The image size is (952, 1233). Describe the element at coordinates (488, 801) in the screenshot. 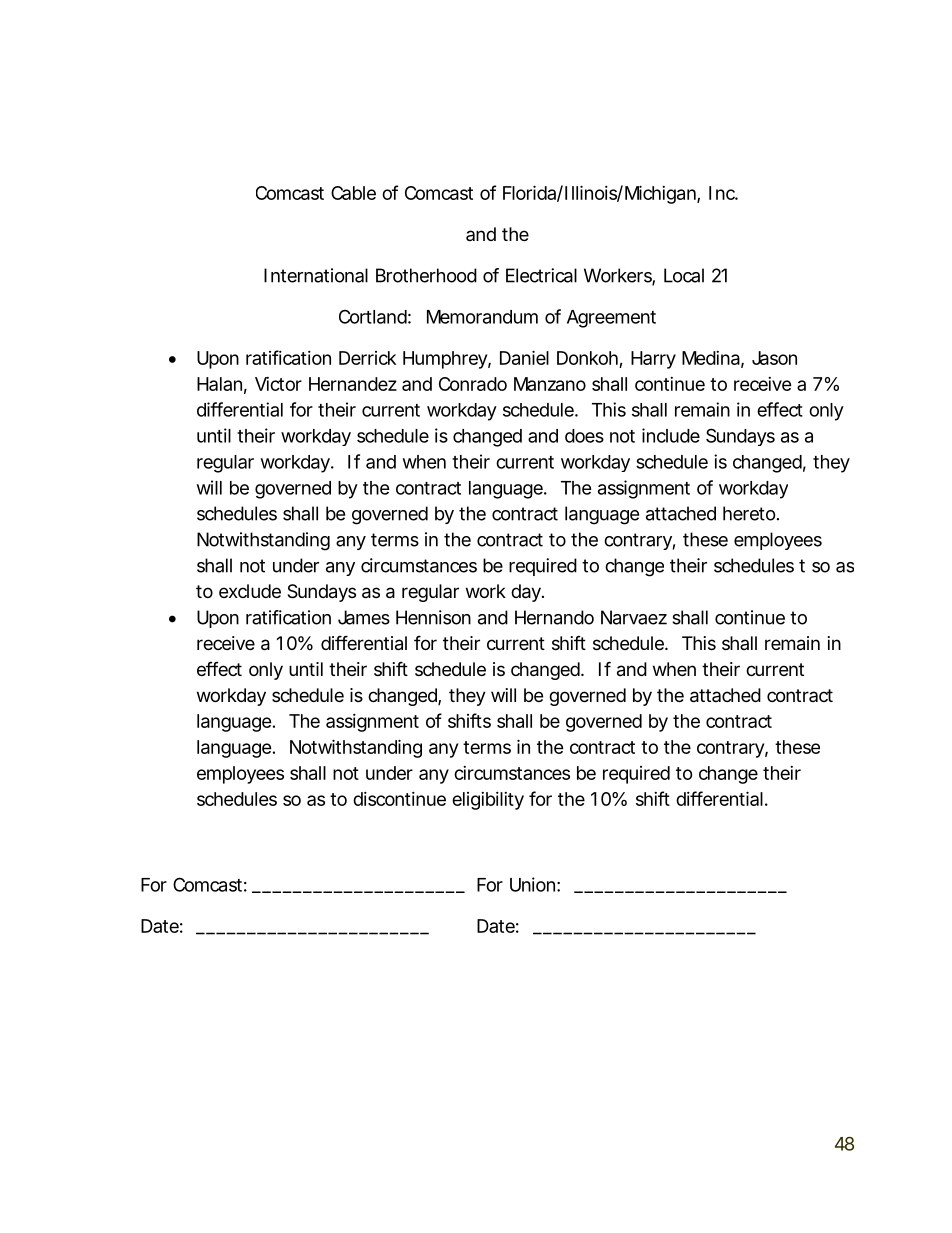

I see `eligibility` at that location.
